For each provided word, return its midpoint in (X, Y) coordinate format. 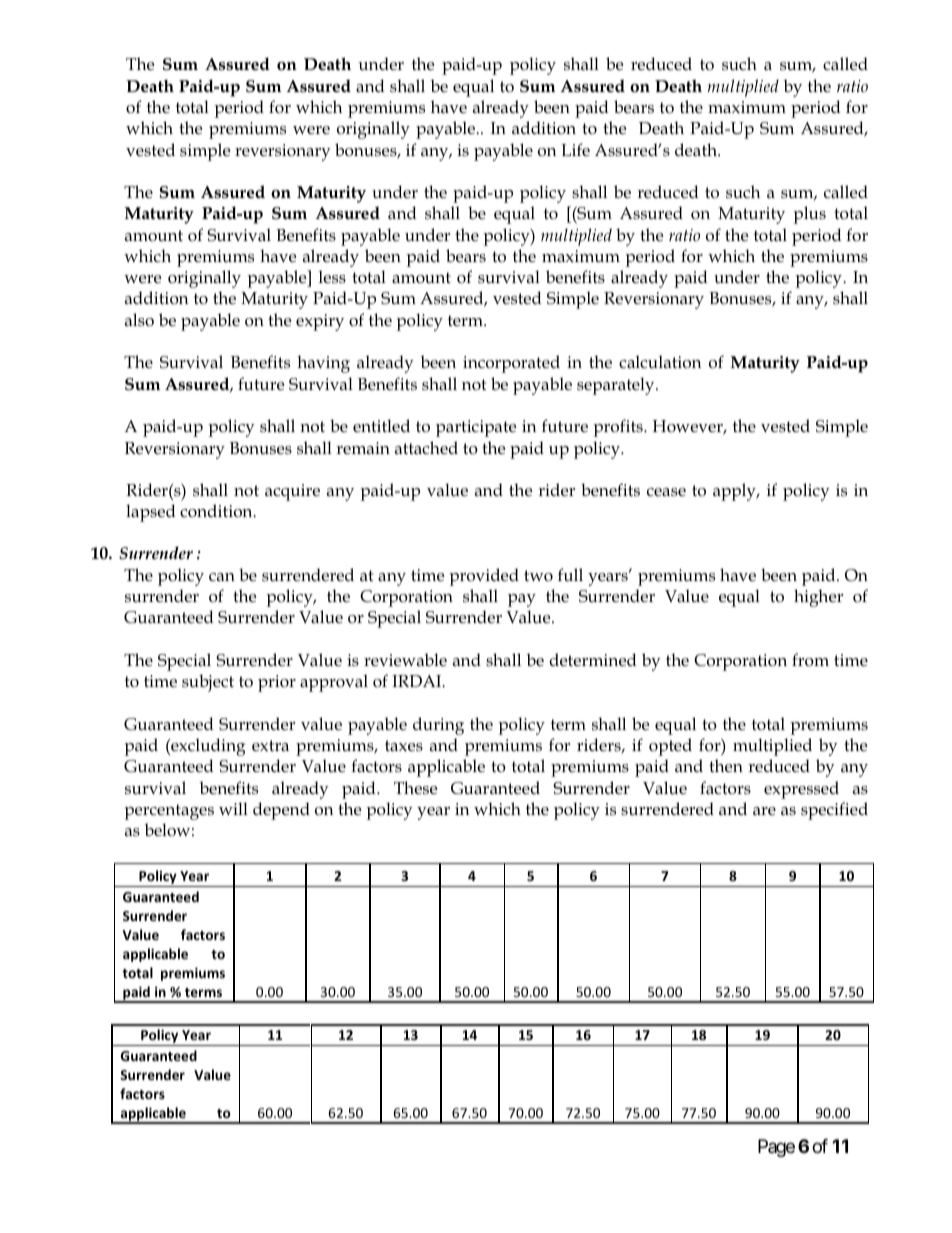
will (233, 808)
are (764, 811)
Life (575, 149)
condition (217, 511)
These (415, 788)
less (332, 277)
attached (426, 448)
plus (810, 215)
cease (666, 492)
